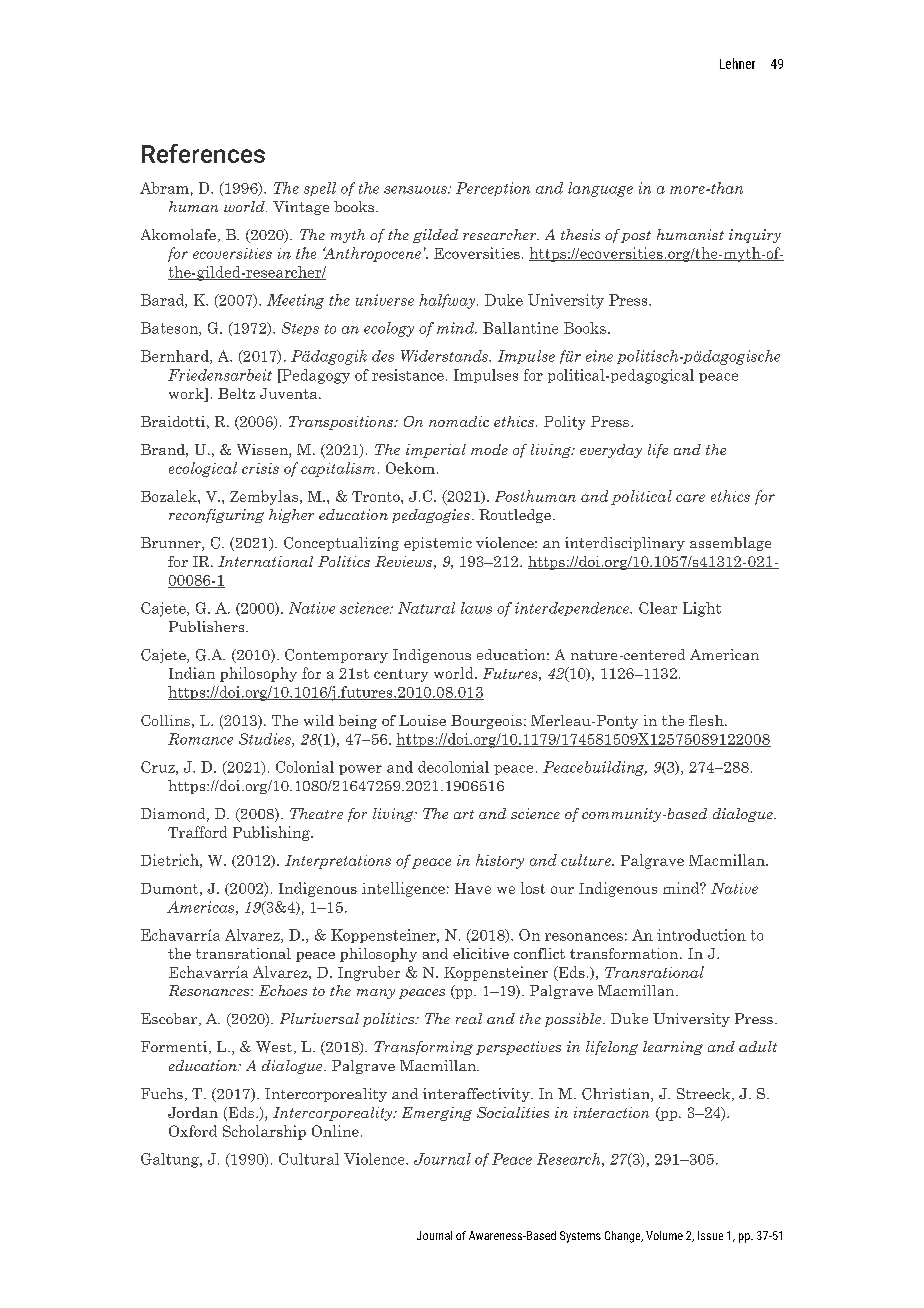  Describe the element at coordinates (264, 1132) in the image. I see `Scholarship` at that location.
